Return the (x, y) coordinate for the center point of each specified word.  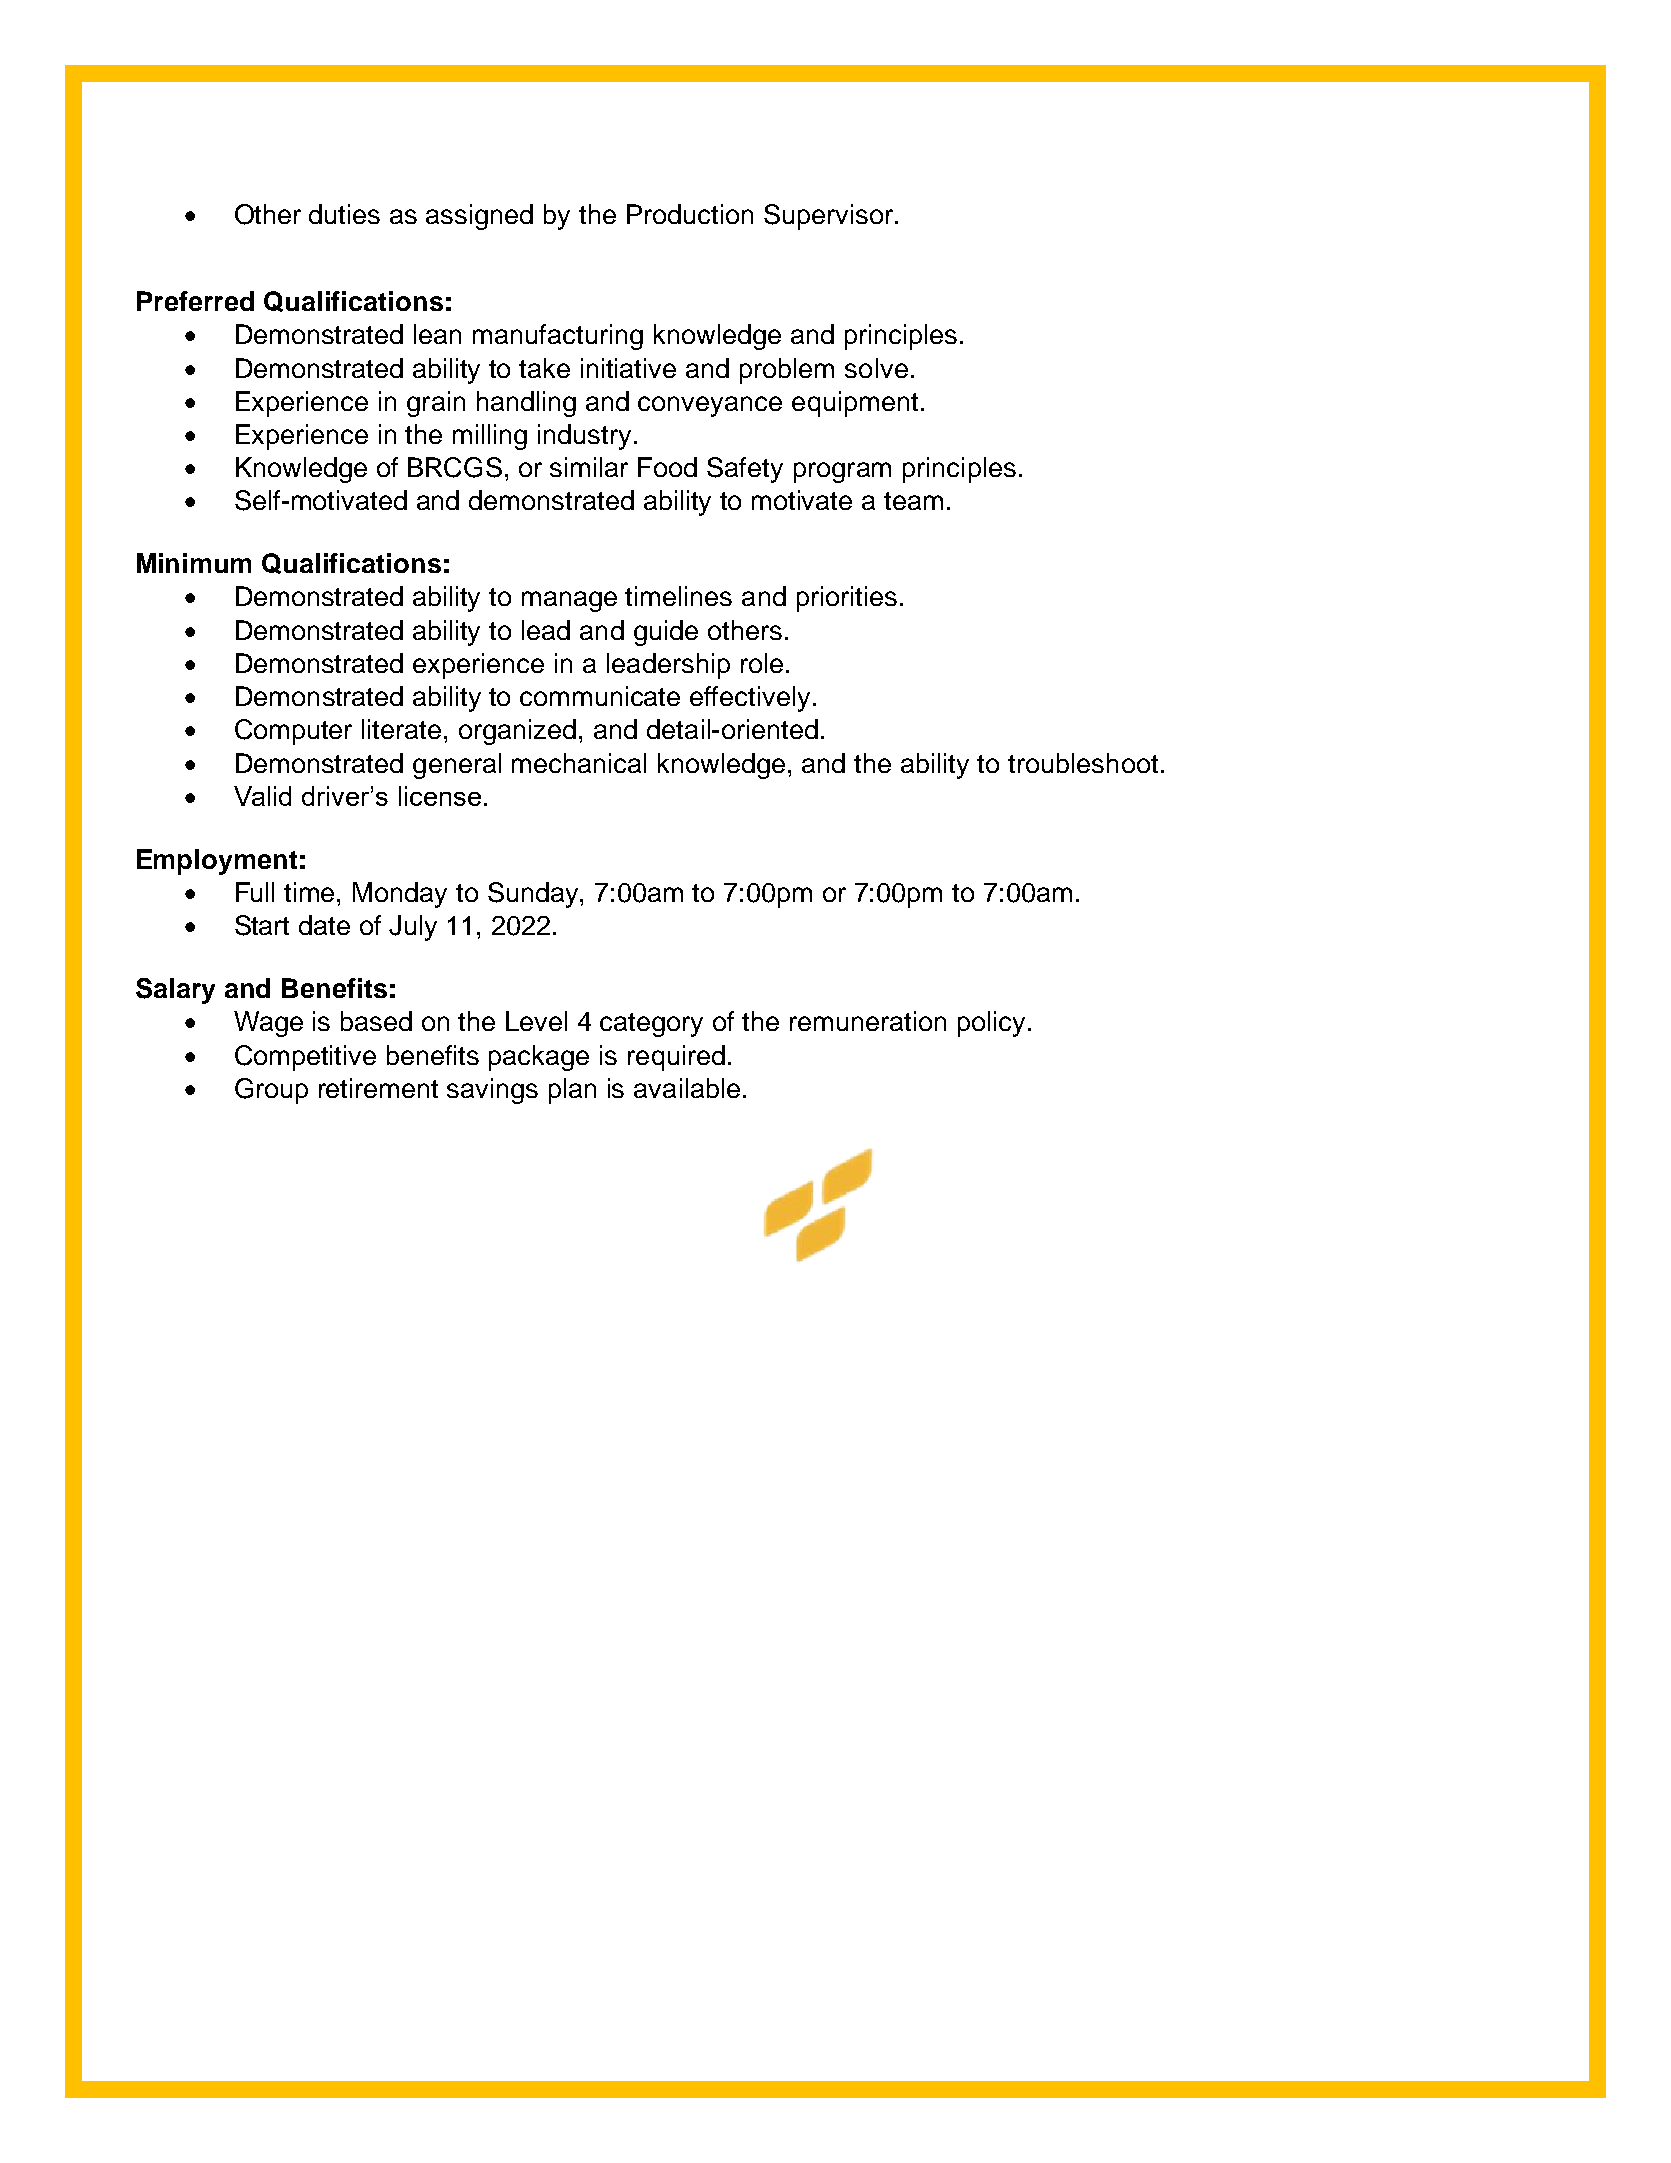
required (676, 1058)
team (913, 501)
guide (666, 633)
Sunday (534, 895)
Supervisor (830, 217)
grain (436, 404)
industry (584, 437)
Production (690, 214)
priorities (847, 599)
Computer (293, 732)
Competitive (305, 1058)
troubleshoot (1083, 763)
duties (344, 214)
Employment (217, 862)
